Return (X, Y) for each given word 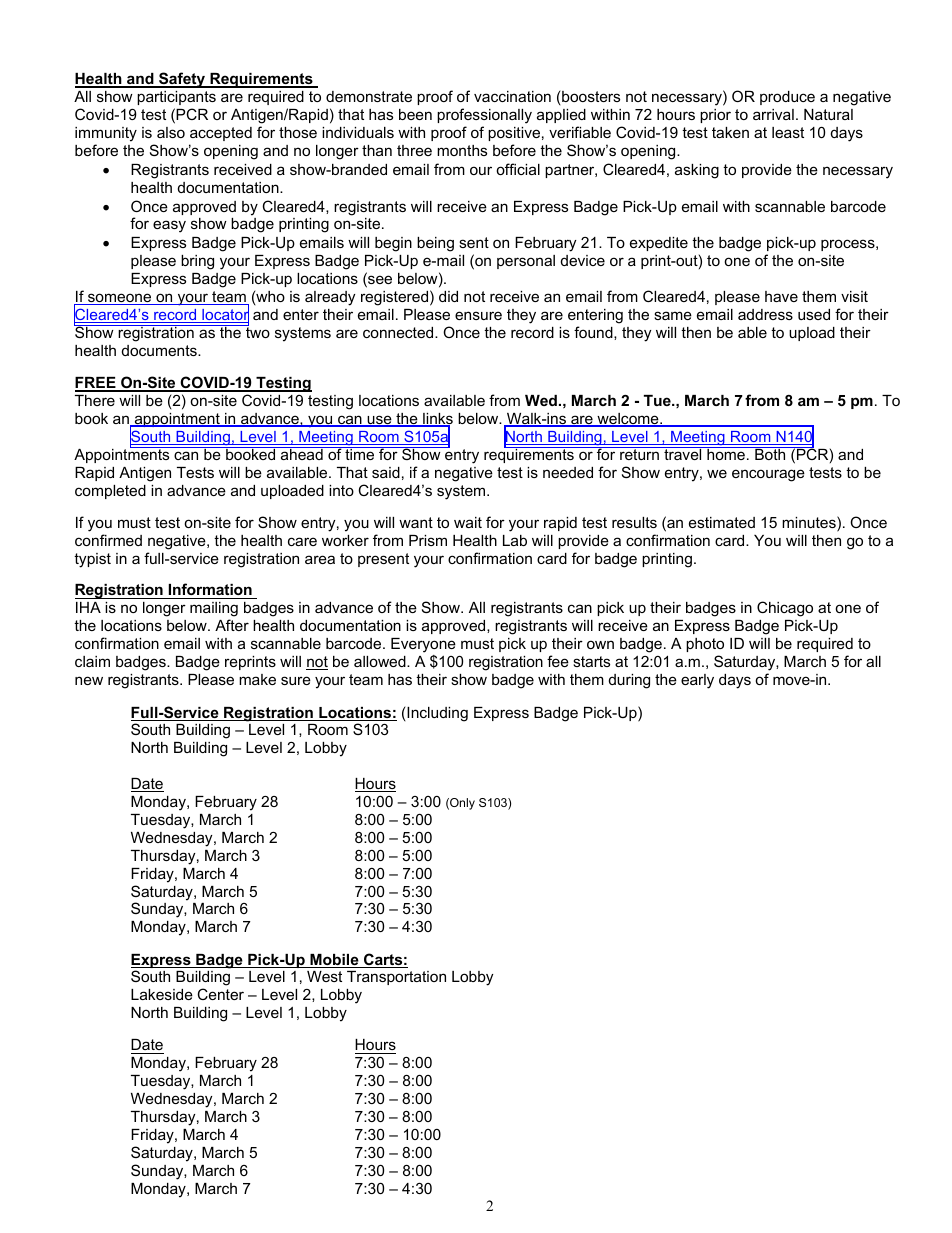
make (257, 679)
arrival (773, 114)
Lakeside (162, 994)
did (448, 296)
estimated (722, 522)
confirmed (108, 540)
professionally (484, 116)
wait (468, 522)
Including (436, 714)
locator (224, 315)
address (765, 314)
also (171, 132)
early (697, 681)
